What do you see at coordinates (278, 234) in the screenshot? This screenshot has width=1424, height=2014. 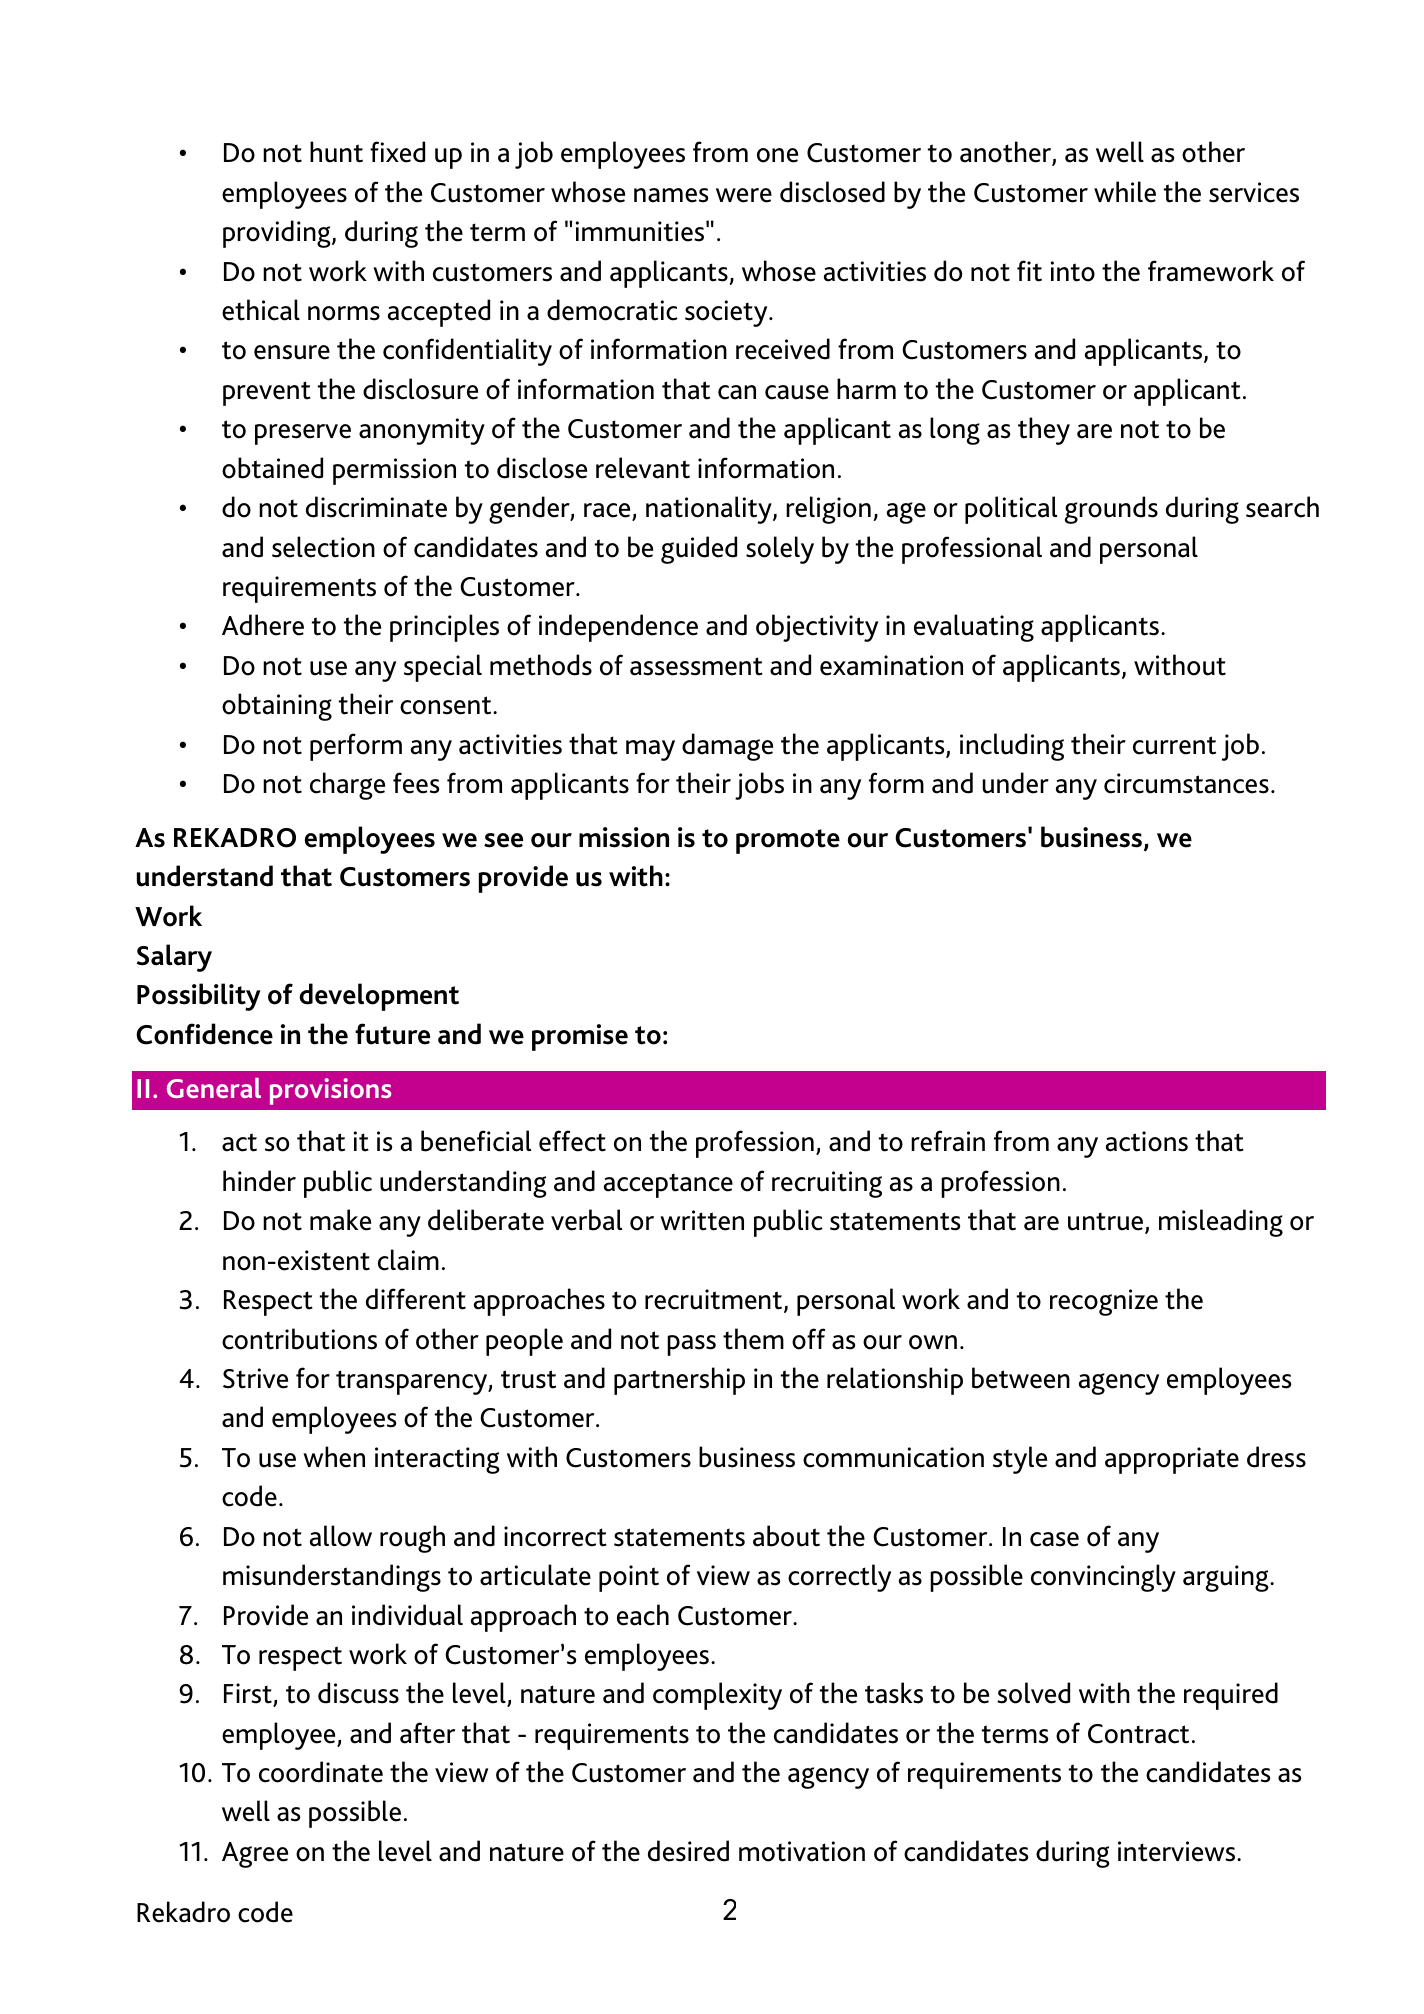 I see `providing` at bounding box center [278, 234].
